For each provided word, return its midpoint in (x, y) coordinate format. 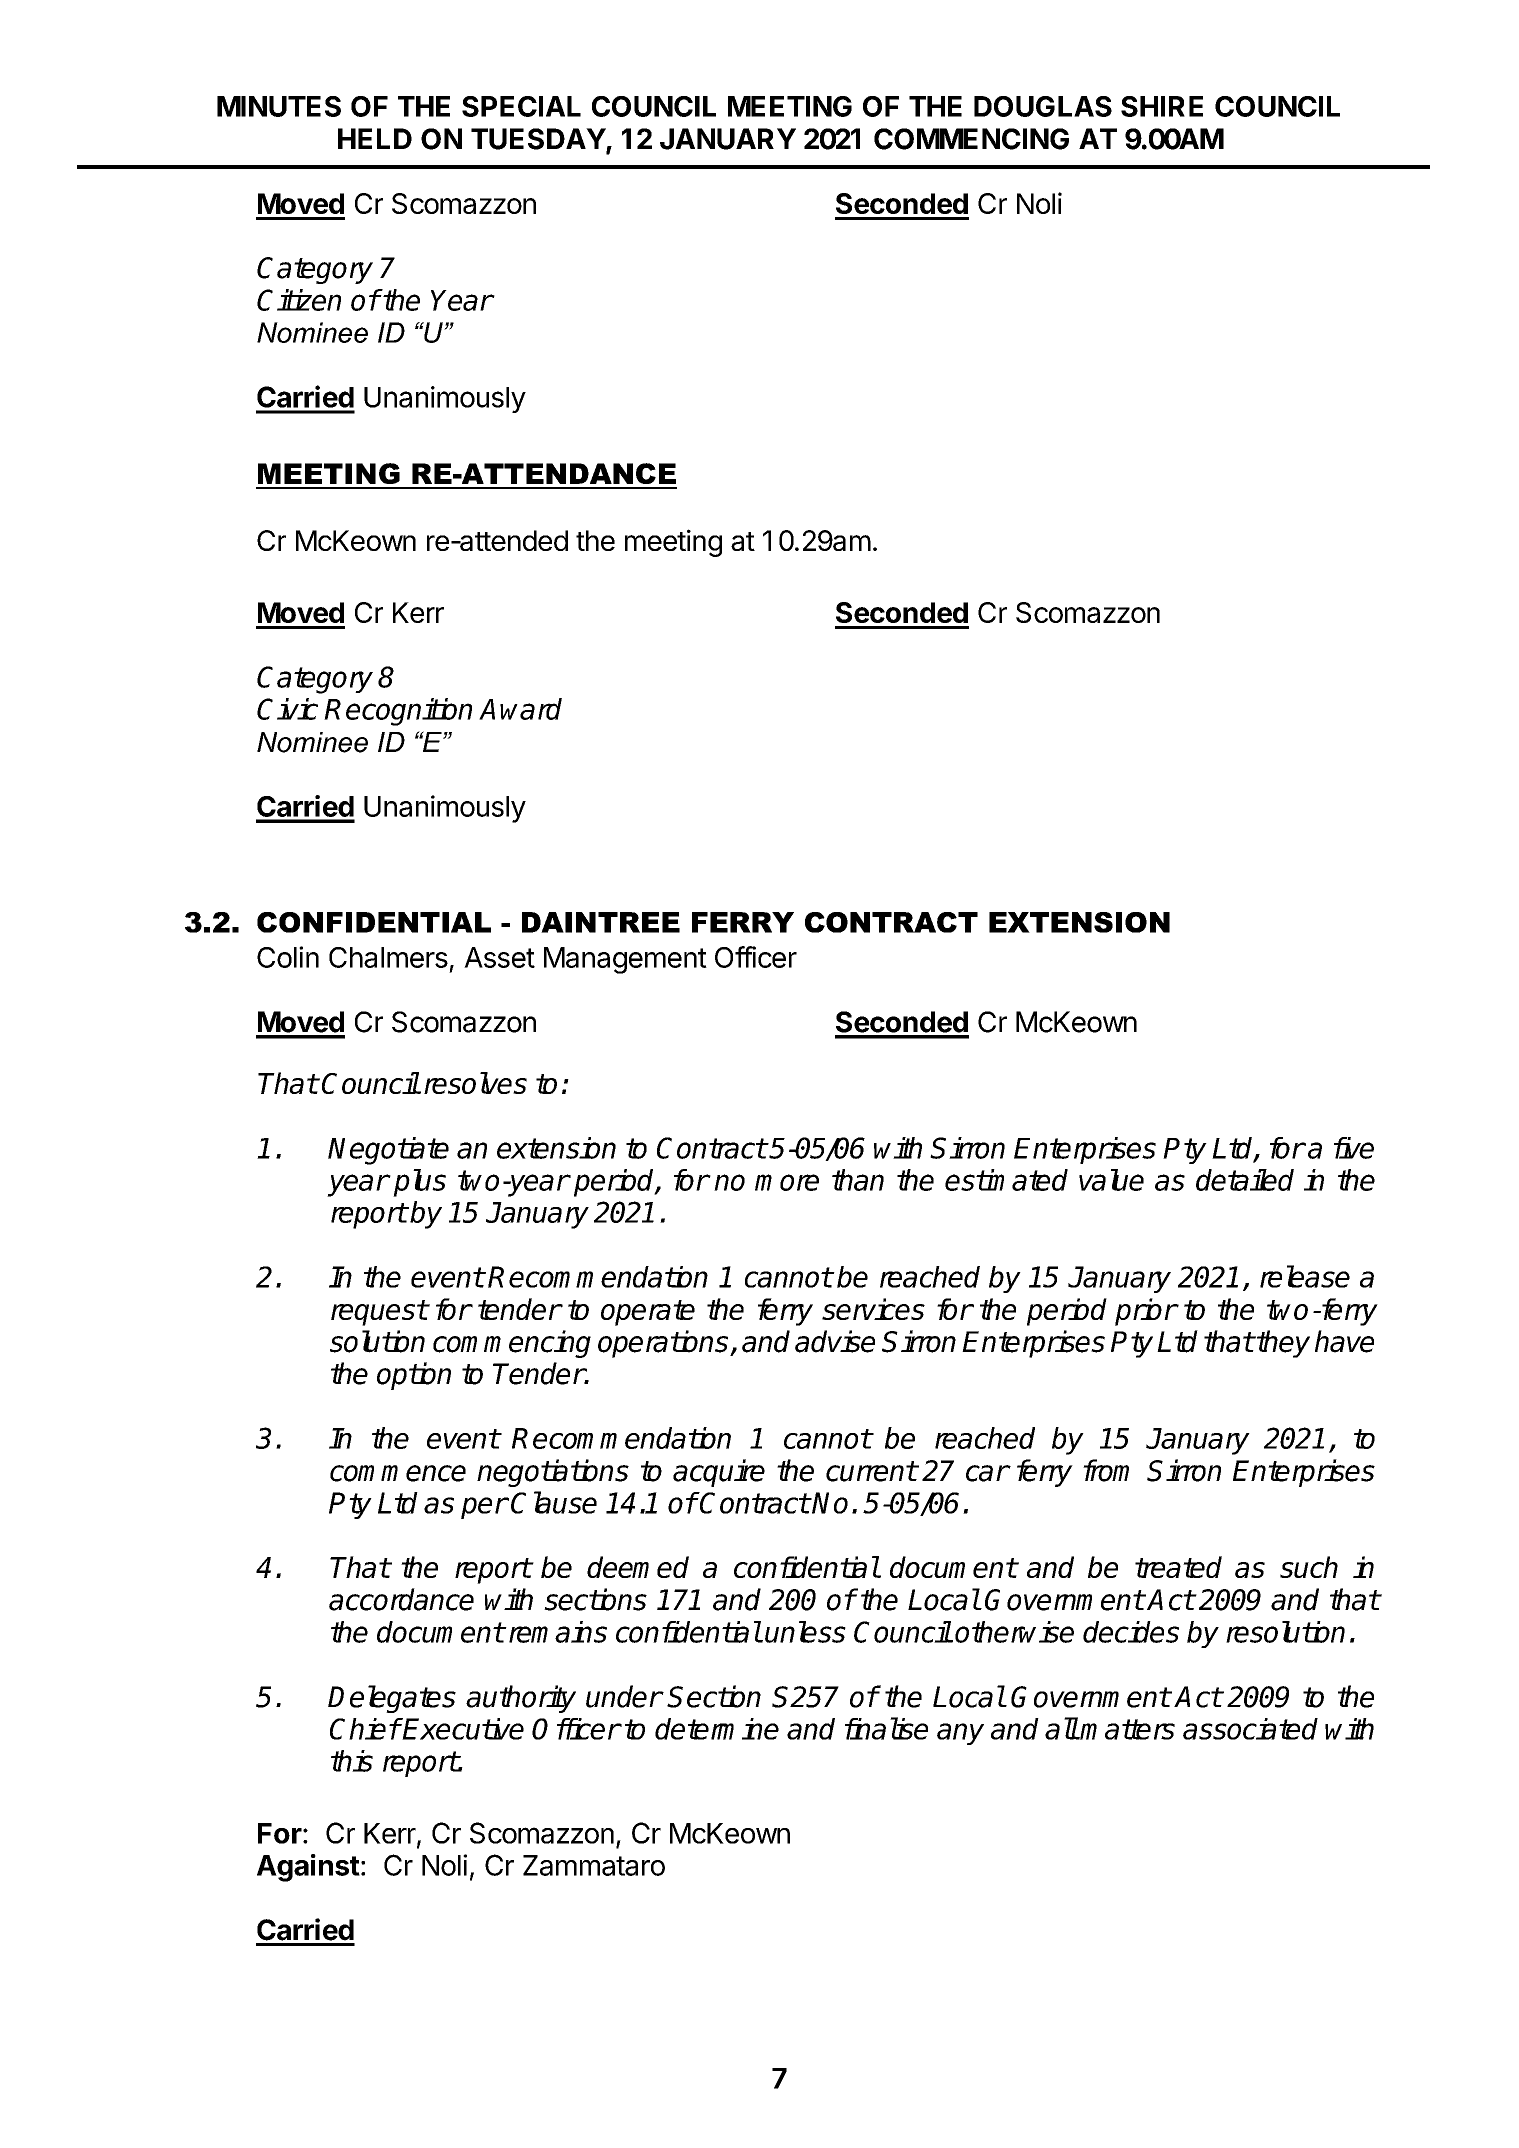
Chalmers (388, 957)
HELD (375, 138)
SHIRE (1162, 106)
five (1354, 1148)
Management (625, 960)
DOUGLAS (1043, 106)
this (352, 1761)
